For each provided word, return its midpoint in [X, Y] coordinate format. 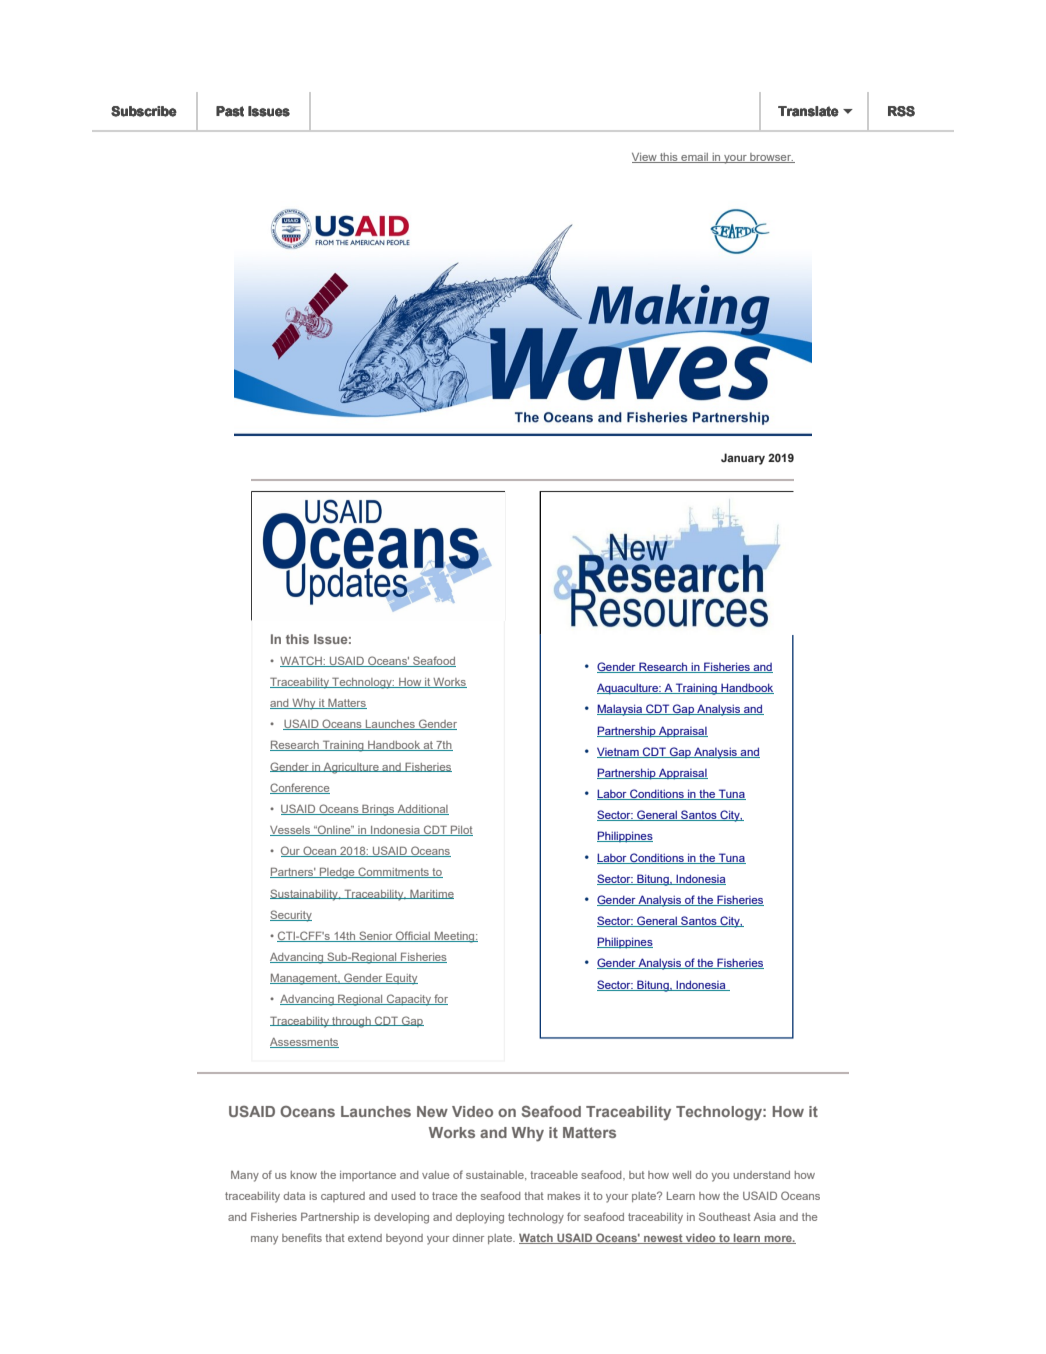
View [645, 158]
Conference [300, 788]
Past [230, 111]
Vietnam [619, 752]
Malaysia [621, 710]
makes [564, 1196]
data [294, 1196]
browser [771, 158]
